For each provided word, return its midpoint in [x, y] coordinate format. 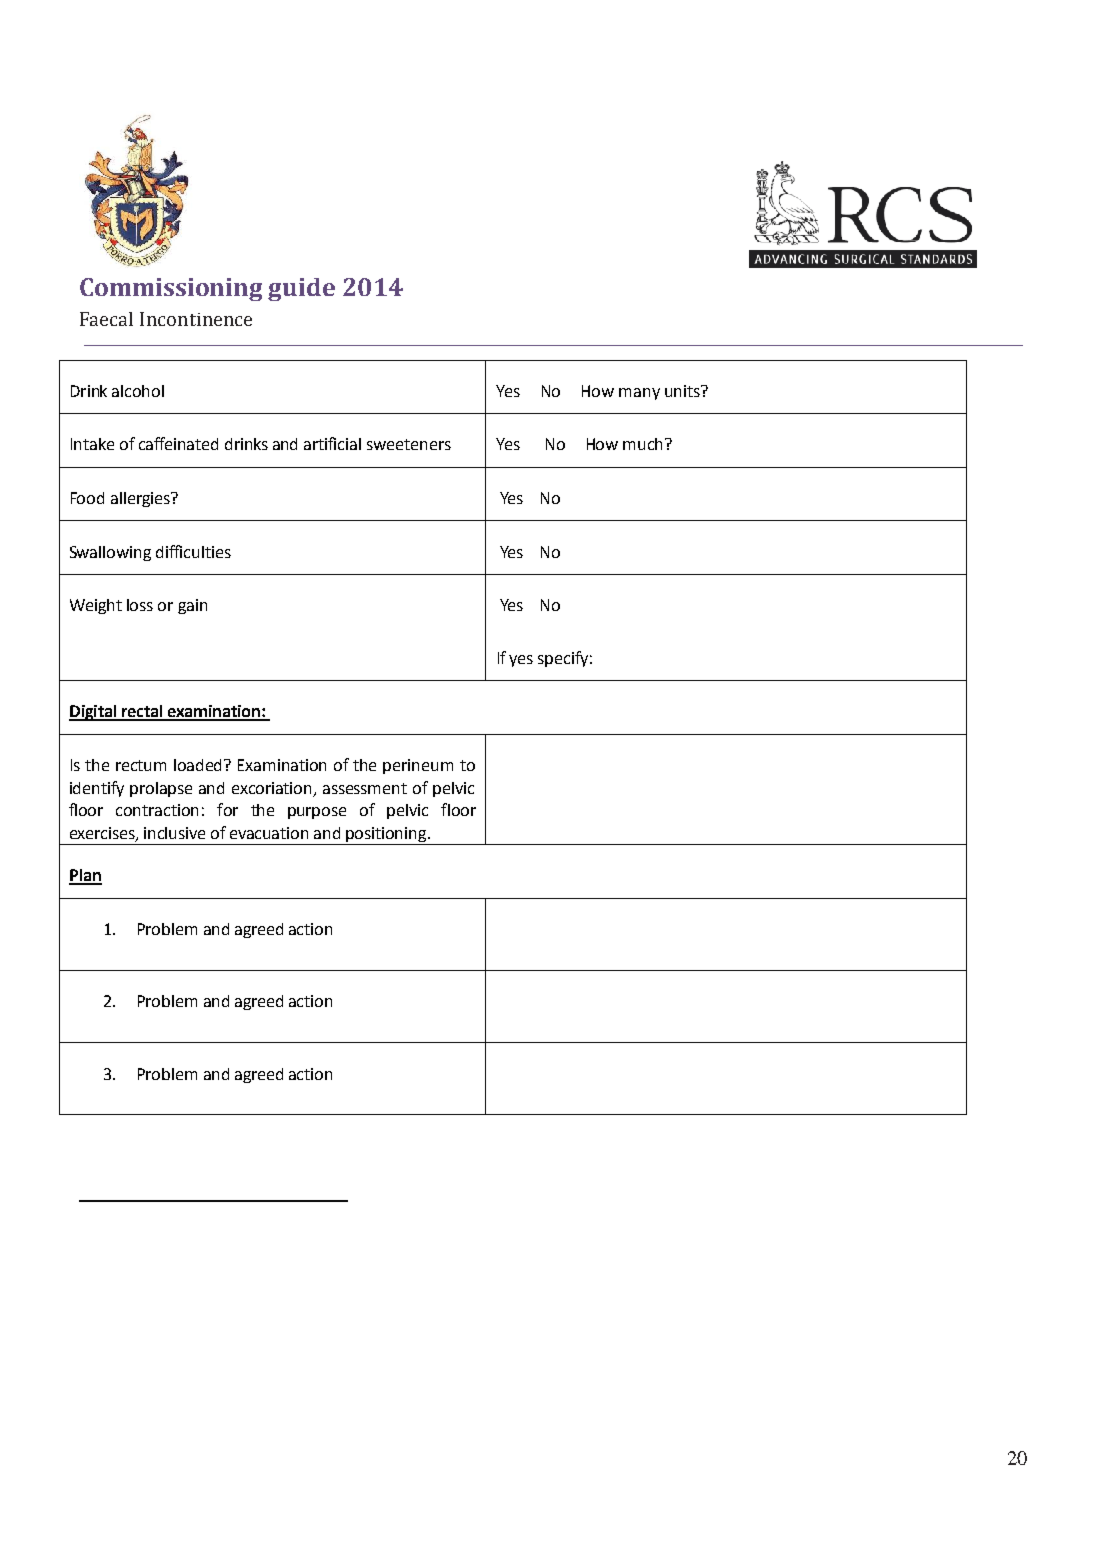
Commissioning [171, 289]
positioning [387, 836]
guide [301, 289]
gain [192, 606]
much [642, 444]
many [639, 394]
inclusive [174, 833]
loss [140, 605]
